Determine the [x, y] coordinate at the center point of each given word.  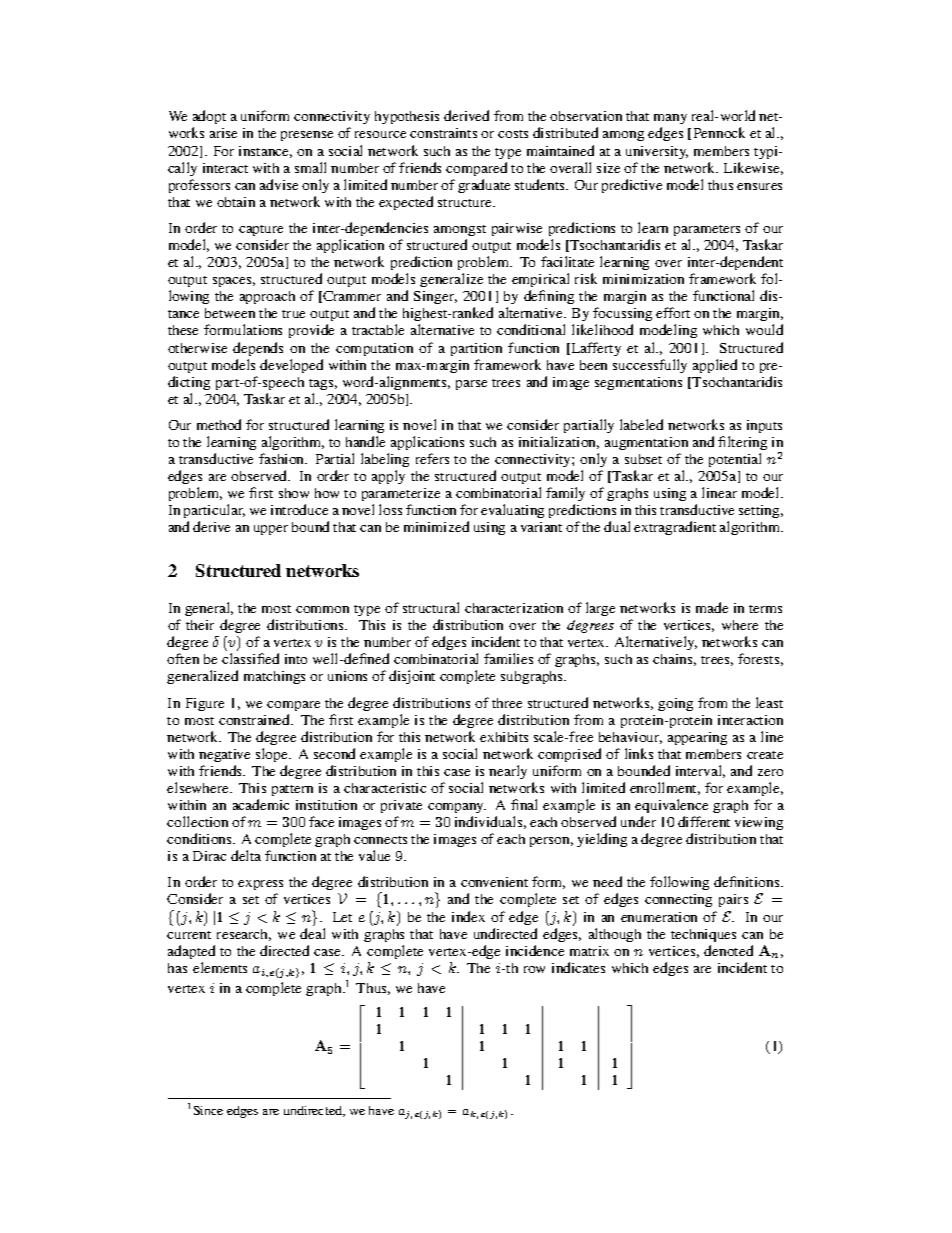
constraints [443, 133]
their [200, 625]
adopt [209, 119]
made [712, 607]
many [670, 121]
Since [208, 1110]
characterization [514, 608]
